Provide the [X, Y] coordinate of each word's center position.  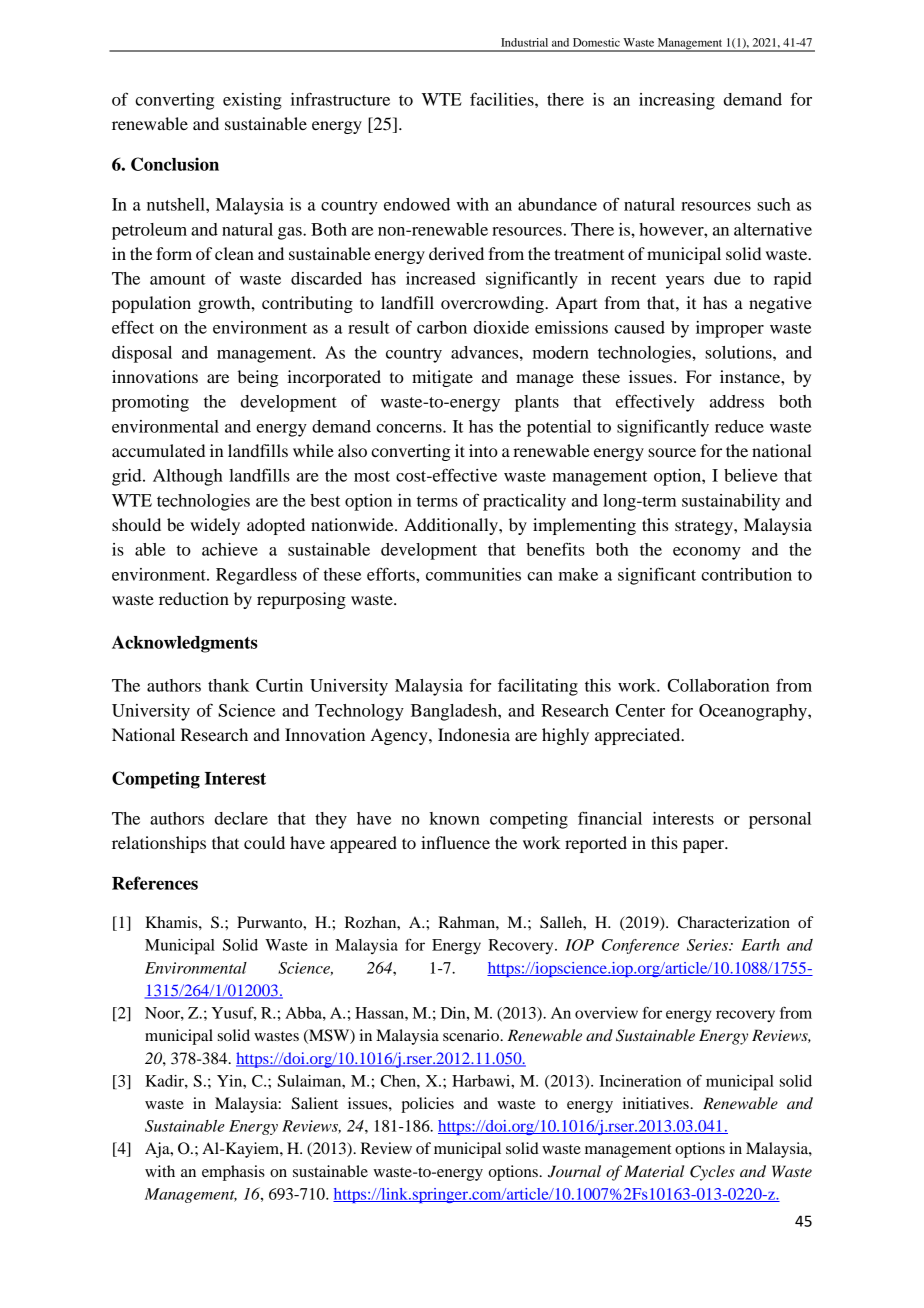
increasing [677, 101]
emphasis [233, 1173]
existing [252, 101]
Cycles [712, 1173]
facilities [503, 99]
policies [427, 1105]
